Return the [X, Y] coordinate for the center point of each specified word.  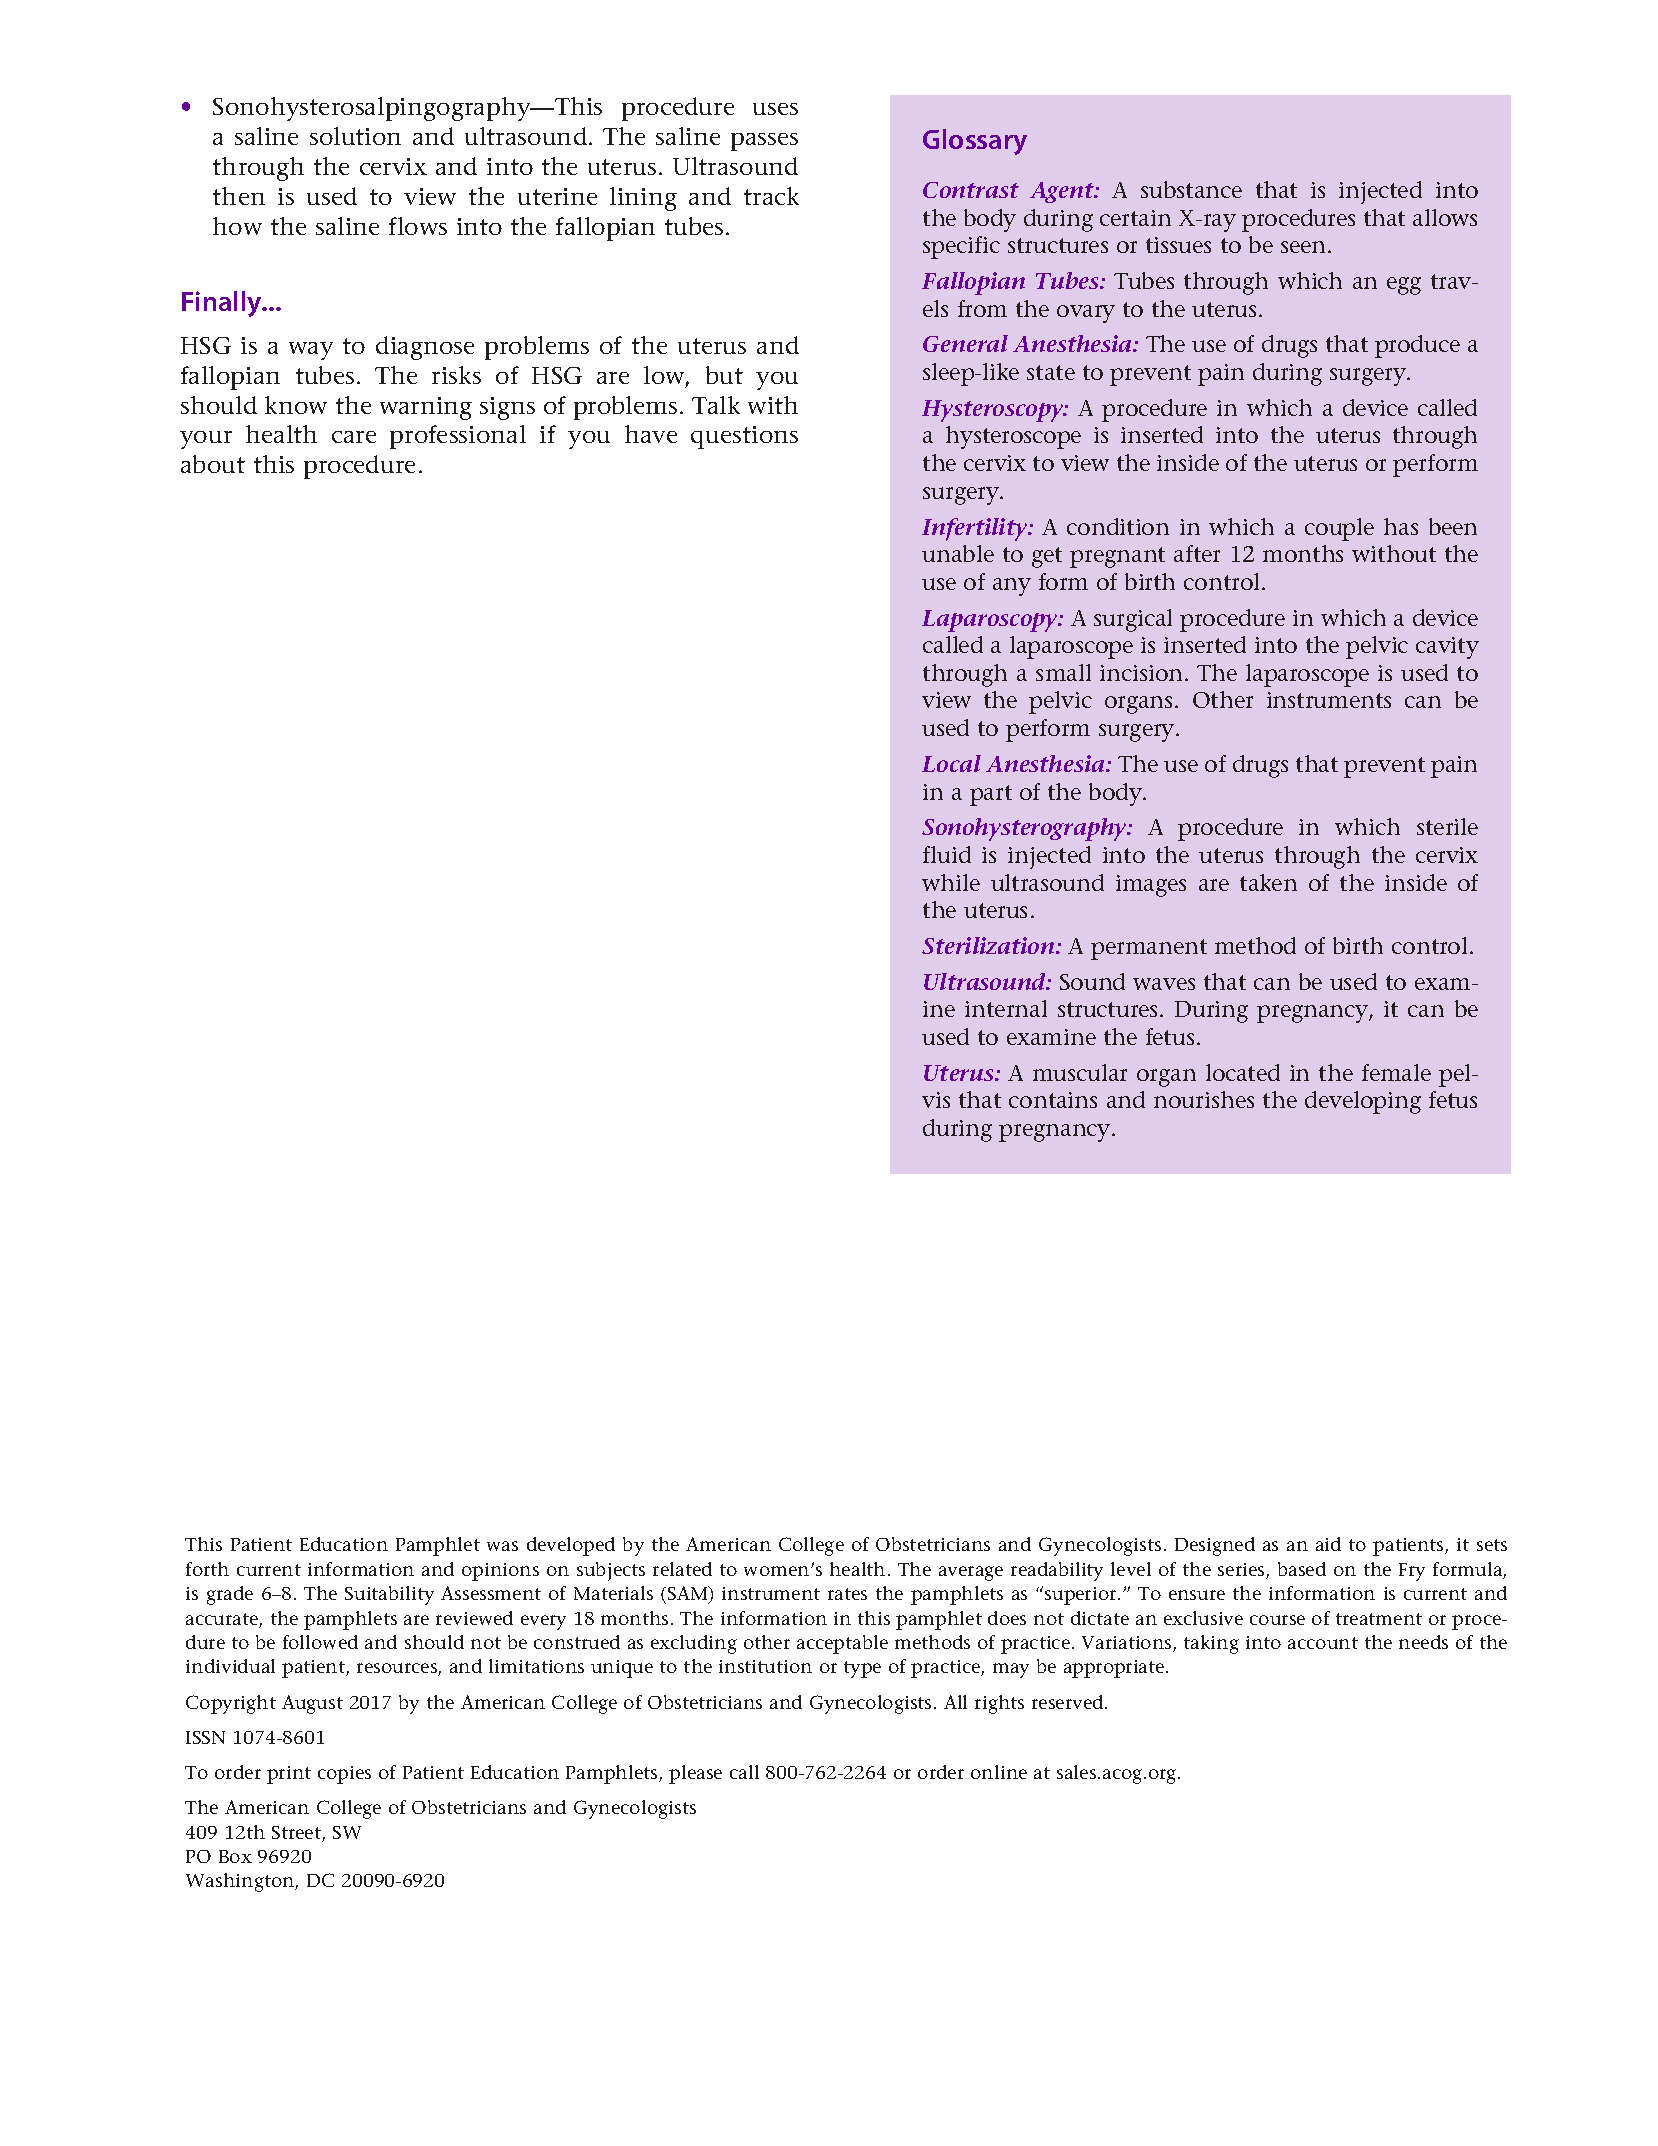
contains [1053, 1100]
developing [1363, 1102]
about [213, 464]
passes [764, 142]
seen [1305, 247]
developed [571, 1546]
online [999, 1772]
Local [951, 763]
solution [355, 136]
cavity [1447, 648]
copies [344, 1775]
